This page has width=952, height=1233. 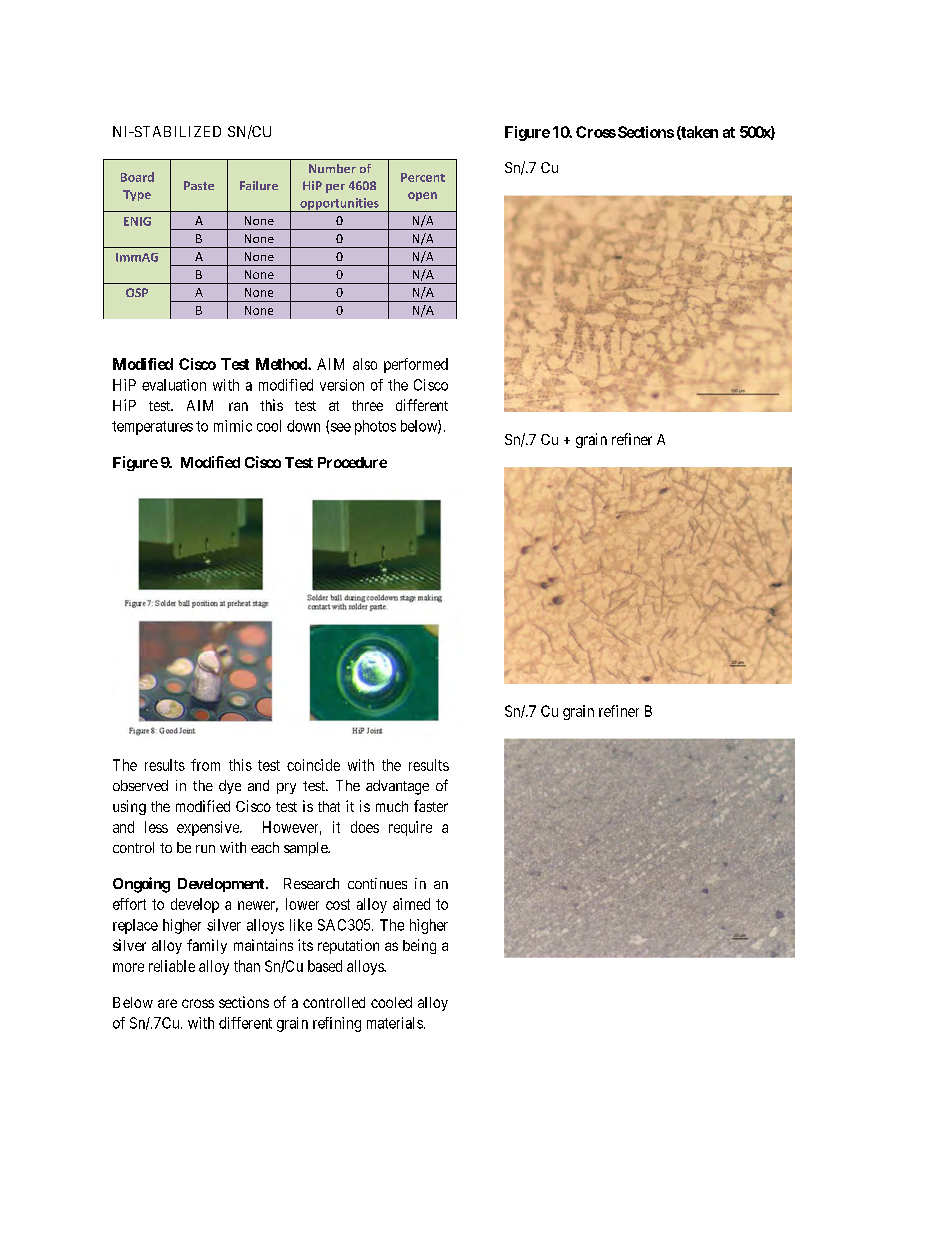 What do you see at coordinates (137, 195) in the page?
I see `Type` at bounding box center [137, 195].
